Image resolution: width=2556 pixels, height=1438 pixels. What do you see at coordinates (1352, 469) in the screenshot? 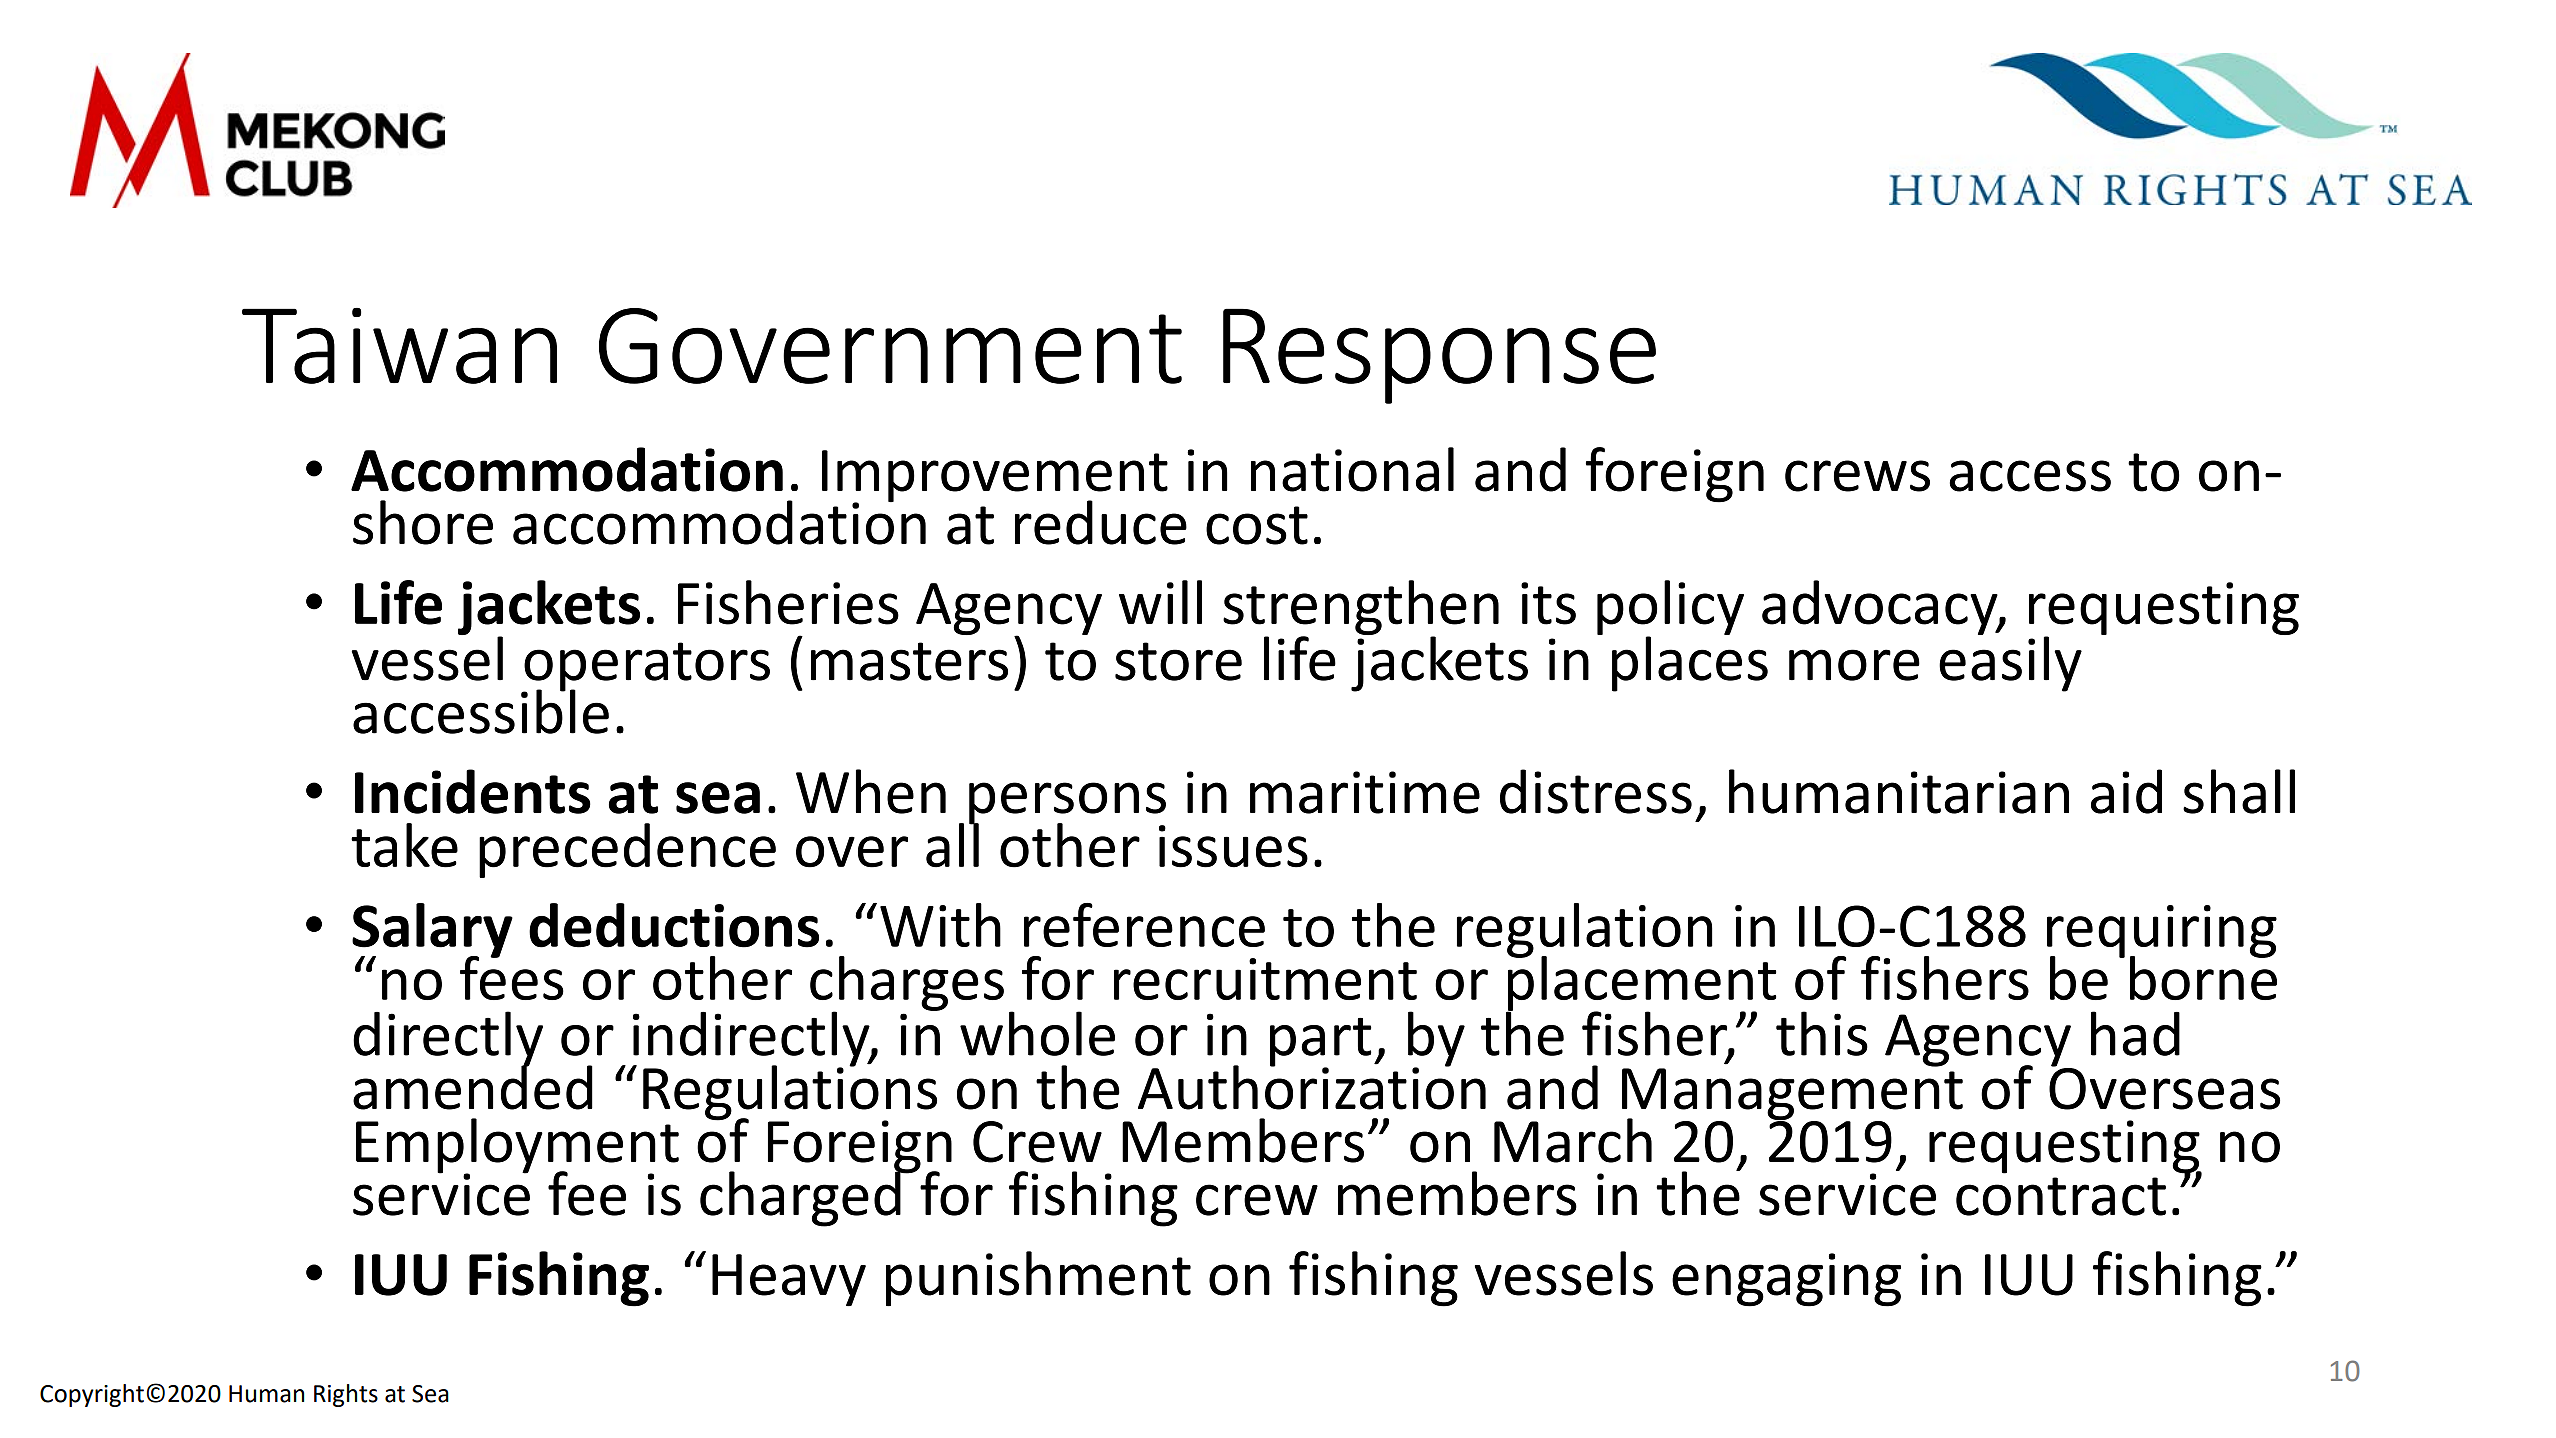
I see `national` at bounding box center [1352, 469].
